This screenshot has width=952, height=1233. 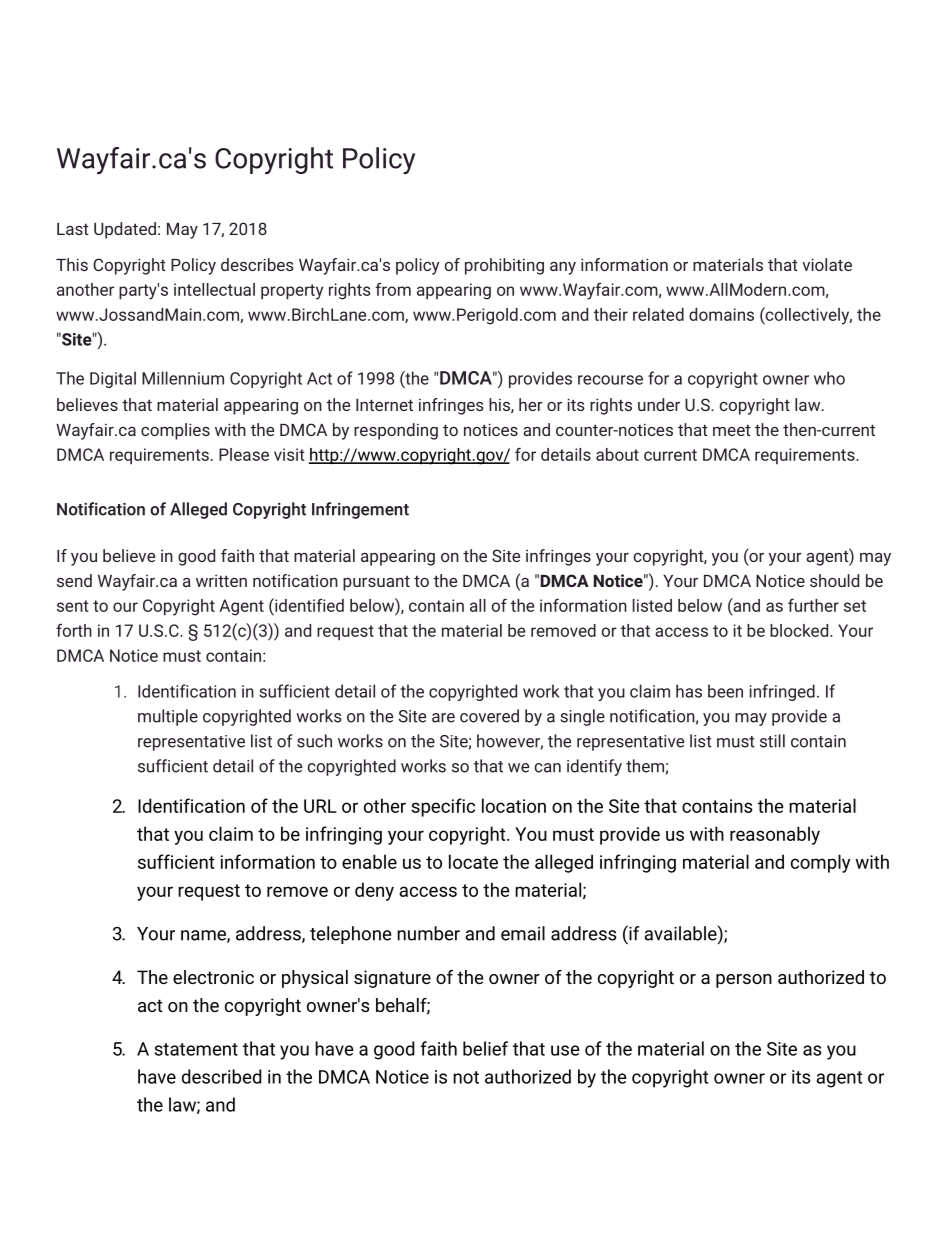 What do you see at coordinates (772, 741) in the screenshot?
I see `still` at bounding box center [772, 741].
